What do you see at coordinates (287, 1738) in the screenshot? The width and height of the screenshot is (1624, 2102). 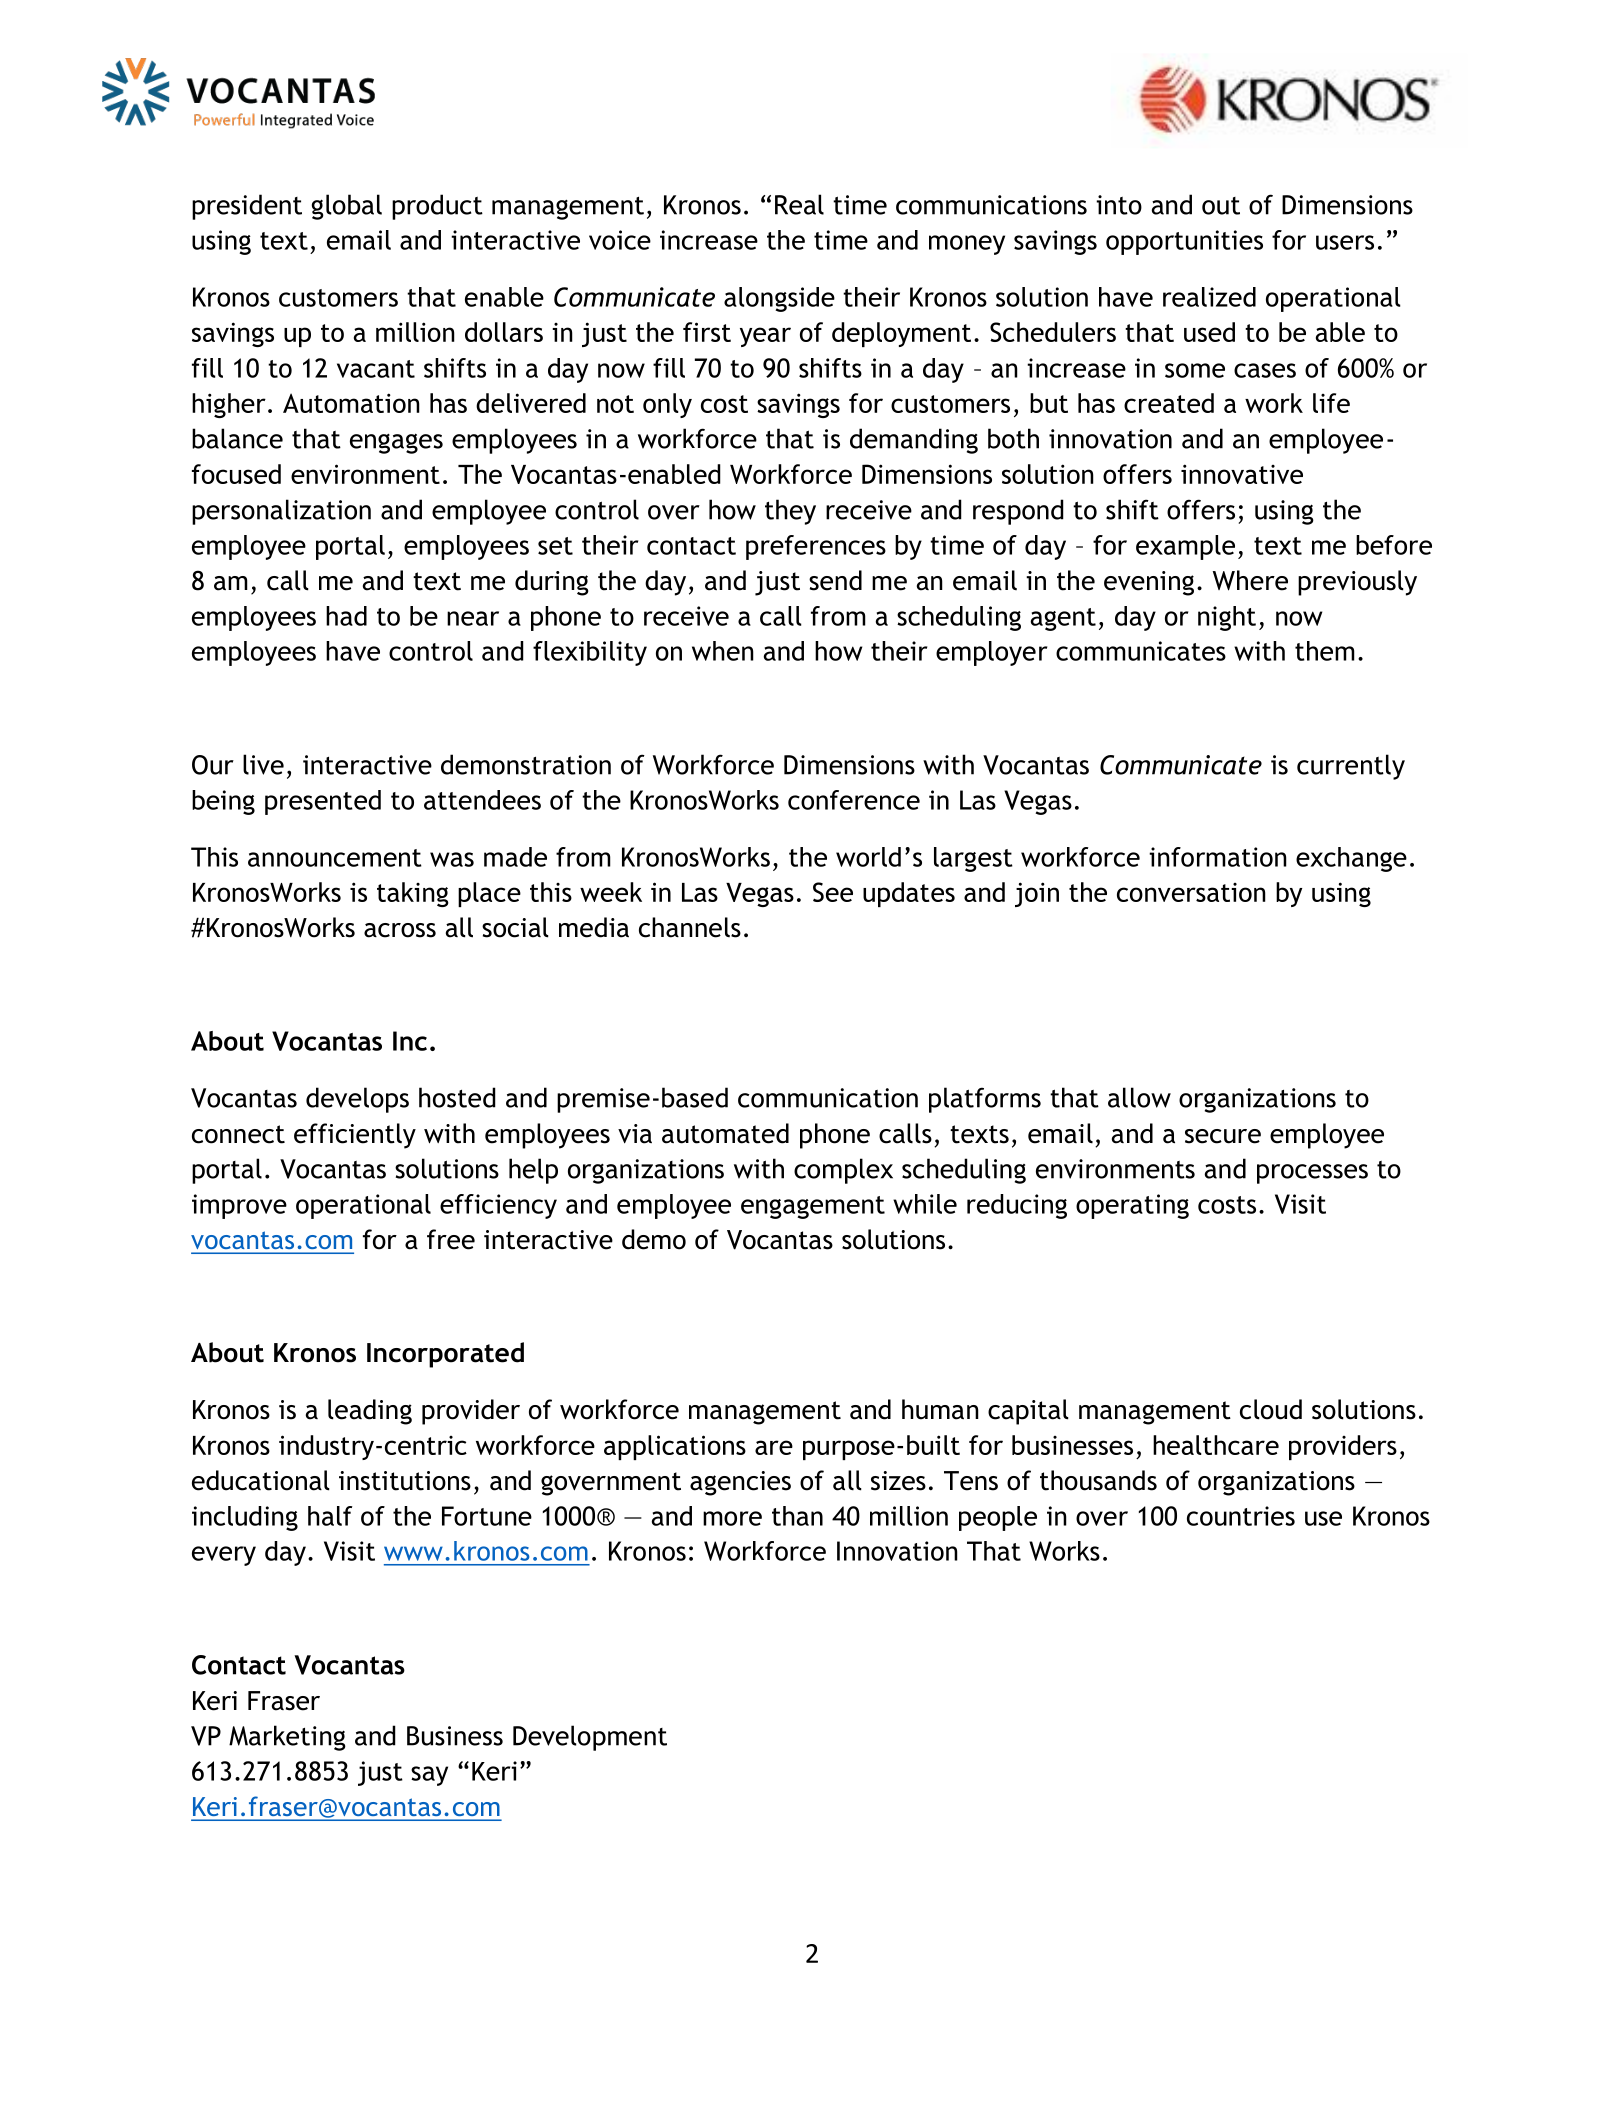 I see `Marketing` at bounding box center [287, 1738].
